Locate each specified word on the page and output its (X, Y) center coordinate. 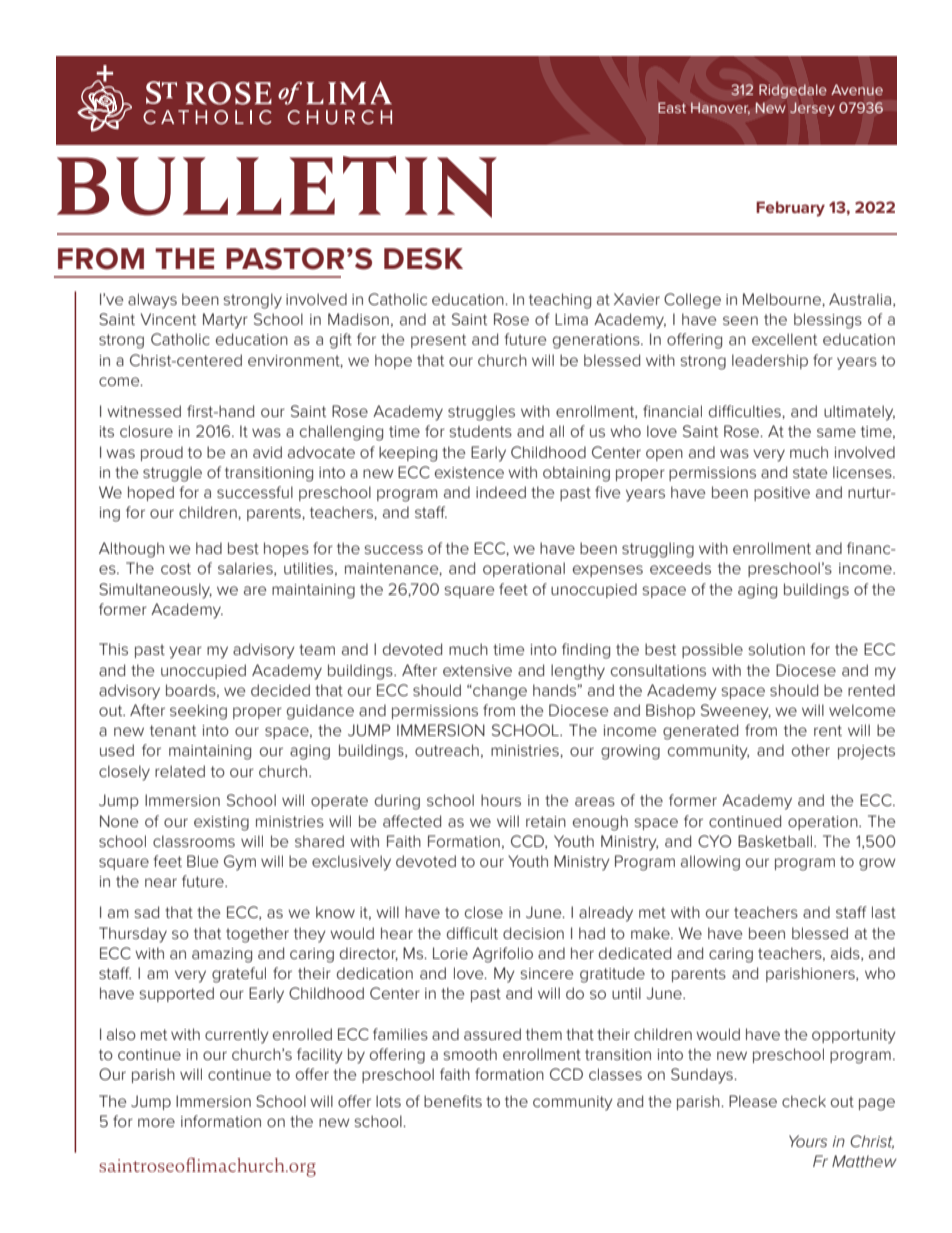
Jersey (812, 109)
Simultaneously (155, 591)
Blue (203, 861)
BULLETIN (277, 187)
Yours (808, 1141)
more (156, 1122)
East (672, 107)
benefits (453, 1101)
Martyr (225, 321)
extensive (477, 670)
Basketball (775, 841)
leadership (770, 361)
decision (533, 933)
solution (777, 649)
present (438, 341)
